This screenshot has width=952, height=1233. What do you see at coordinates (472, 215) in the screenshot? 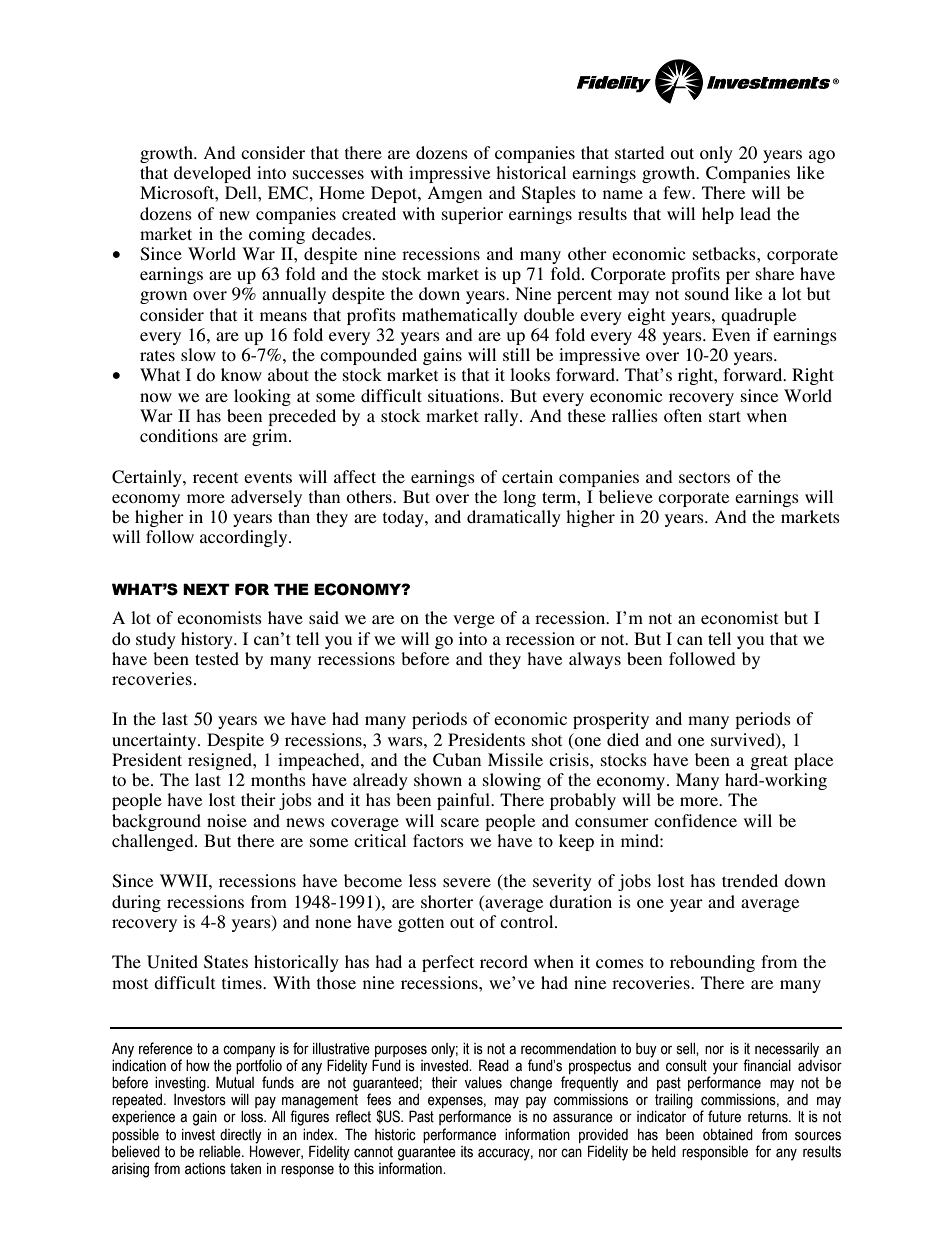
I see `superior` at bounding box center [472, 215].
